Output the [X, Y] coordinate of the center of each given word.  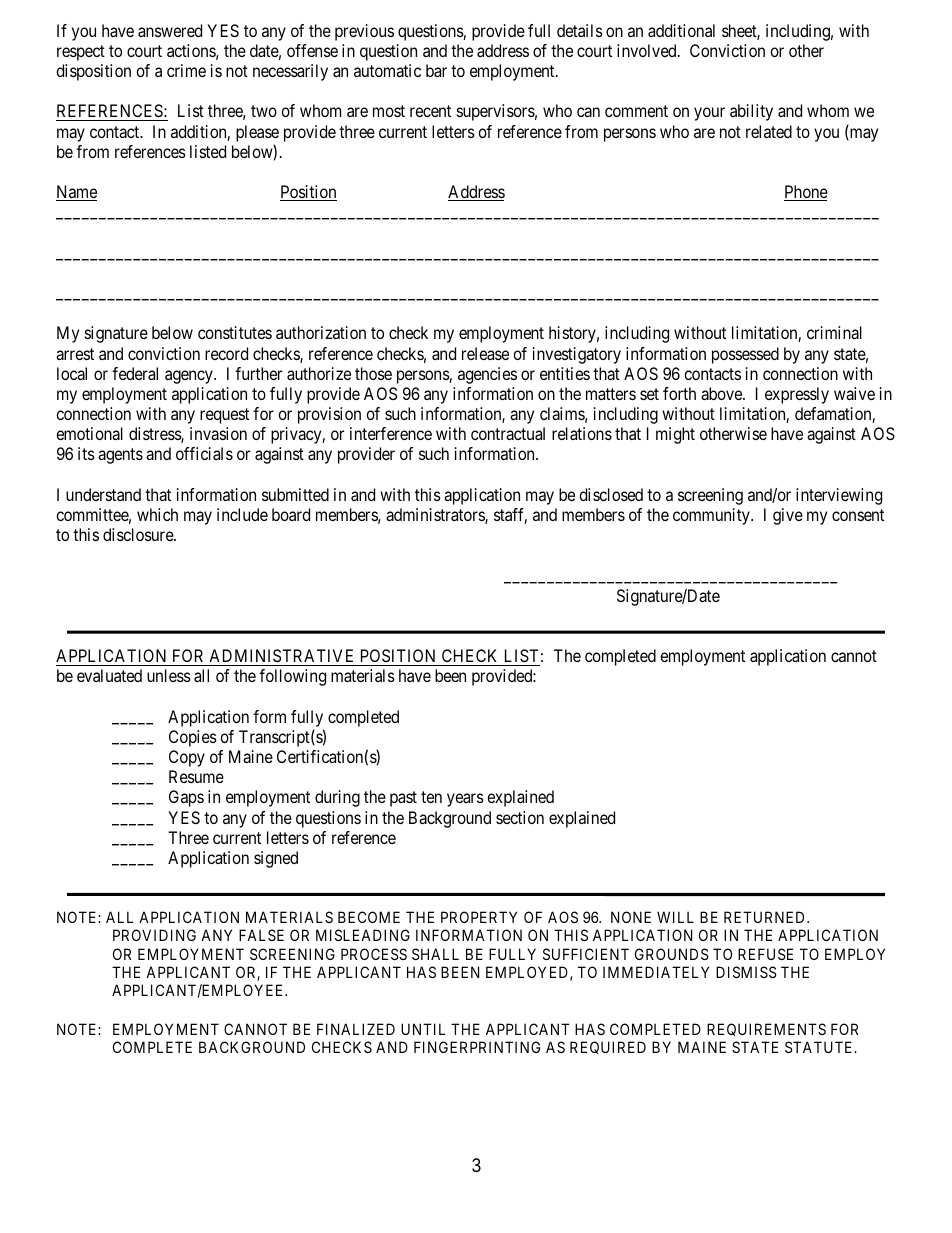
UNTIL [423, 1029]
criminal [834, 332]
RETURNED [766, 917]
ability [751, 112]
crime [186, 70]
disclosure [139, 534]
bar [436, 70]
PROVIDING [154, 935]
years [465, 800]
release [485, 353]
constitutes [235, 332]
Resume [196, 776]
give [788, 516]
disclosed [611, 494]
